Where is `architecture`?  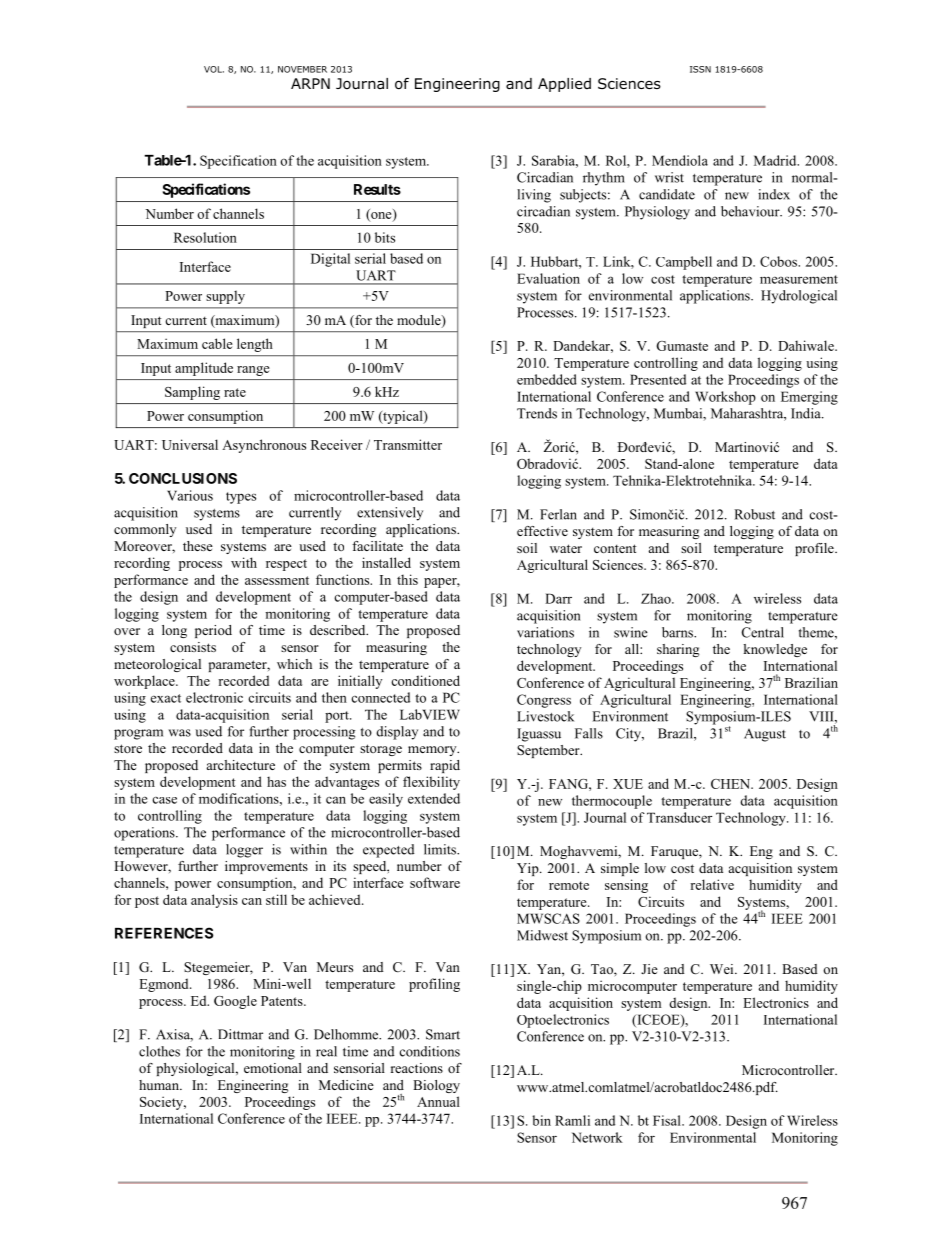 architecture is located at coordinates (241, 765).
